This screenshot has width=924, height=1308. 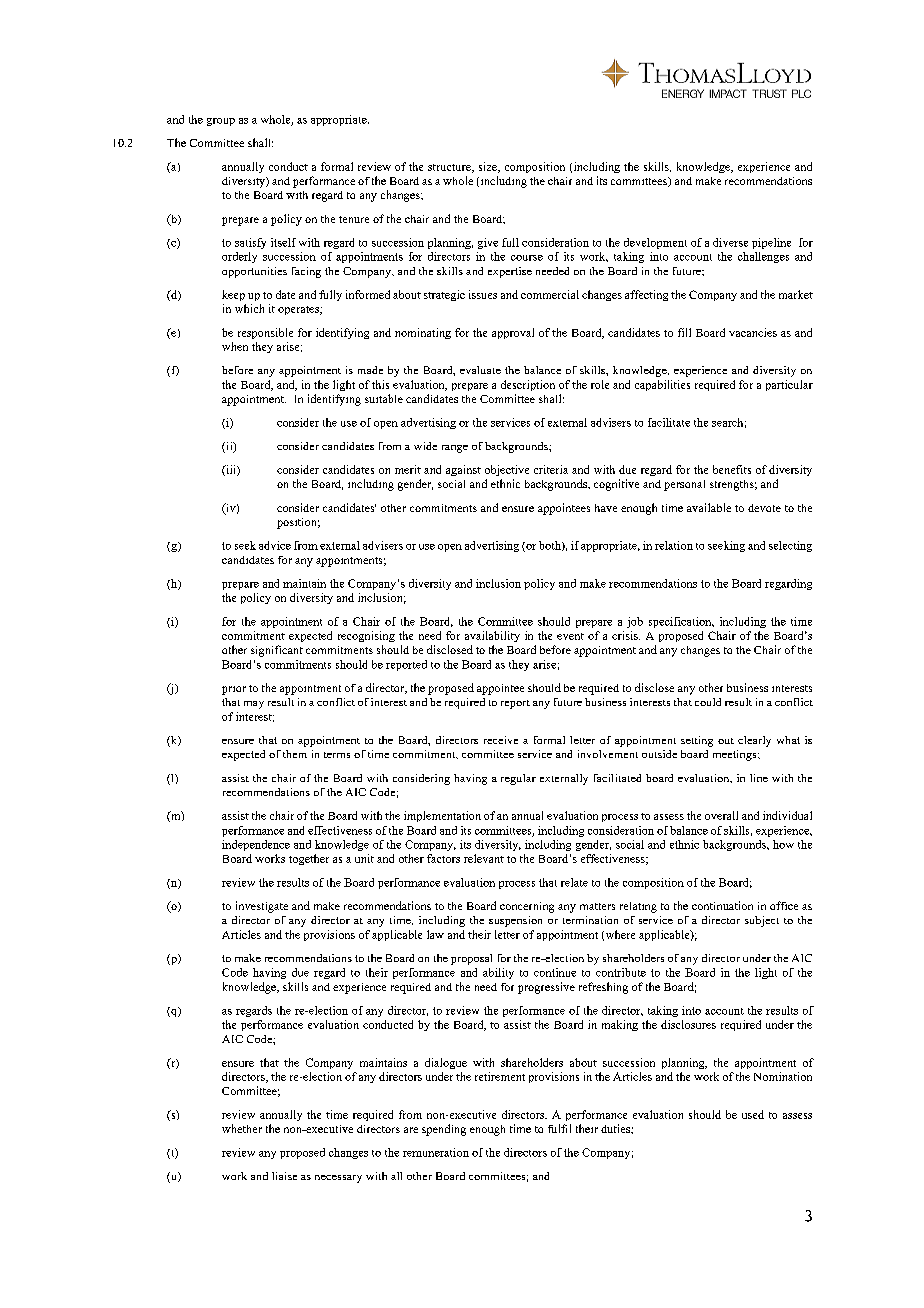 I want to click on diverse, so click(x=730, y=242).
